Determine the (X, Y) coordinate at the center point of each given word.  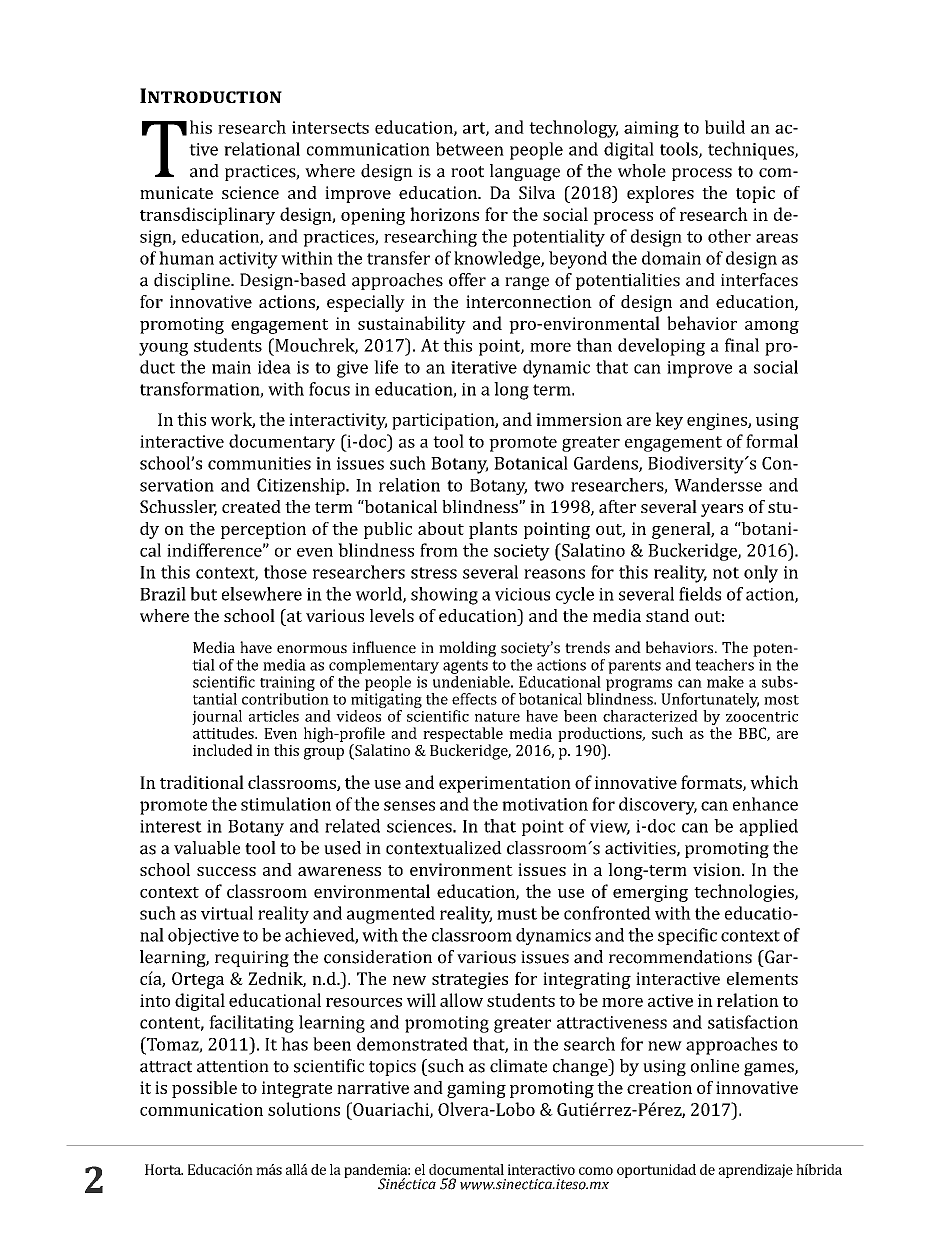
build (725, 127)
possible (204, 1089)
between (470, 149)
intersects (330, 127)
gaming (476, 1089)
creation (659, 1087)
